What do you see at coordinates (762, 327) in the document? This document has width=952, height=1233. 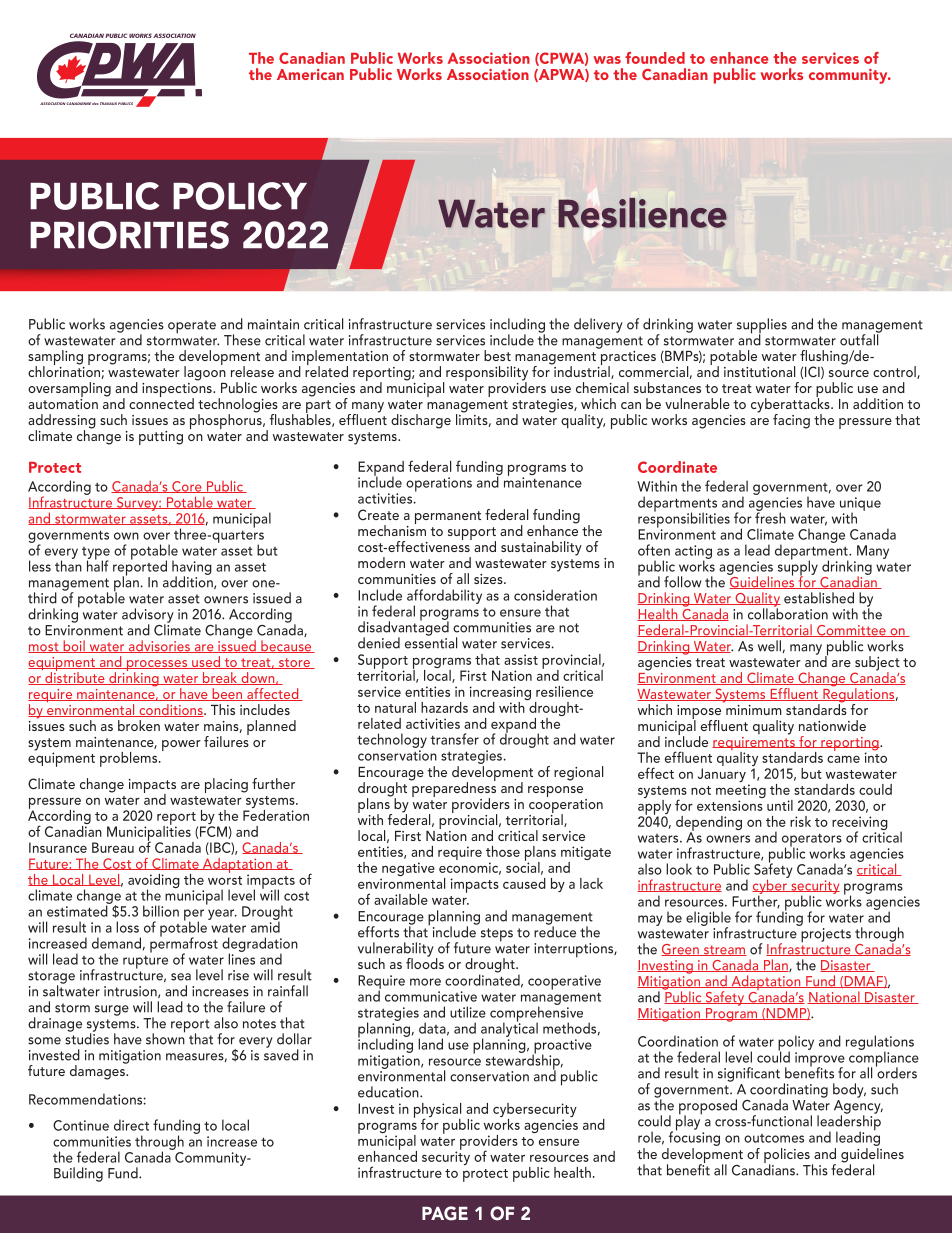 I see `supplies` at bounding box center [762, 327].
